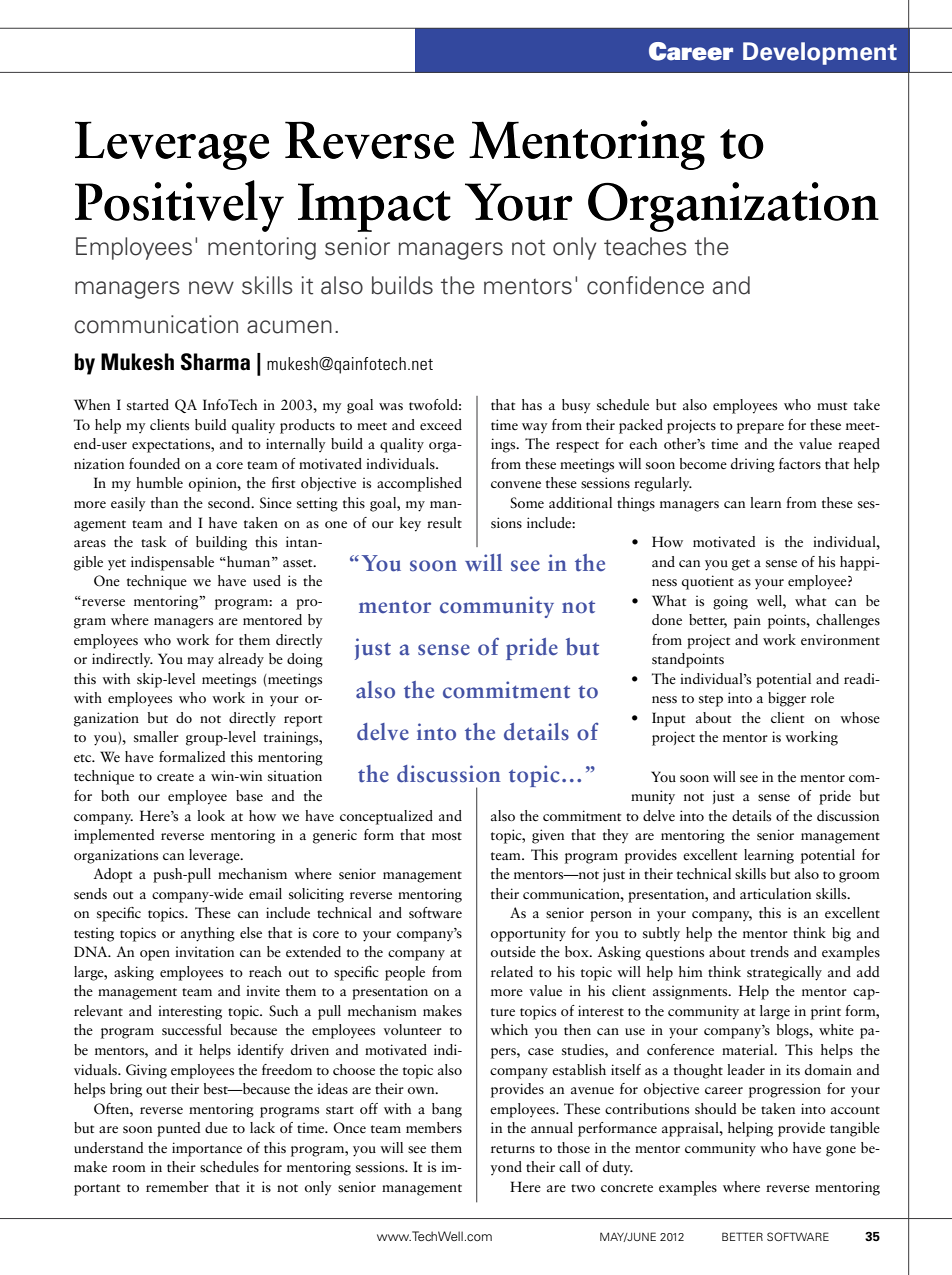  What do you see at coordinates (241, 660) in the screenshot?
I see `already` at bounding box center [241, 660].
